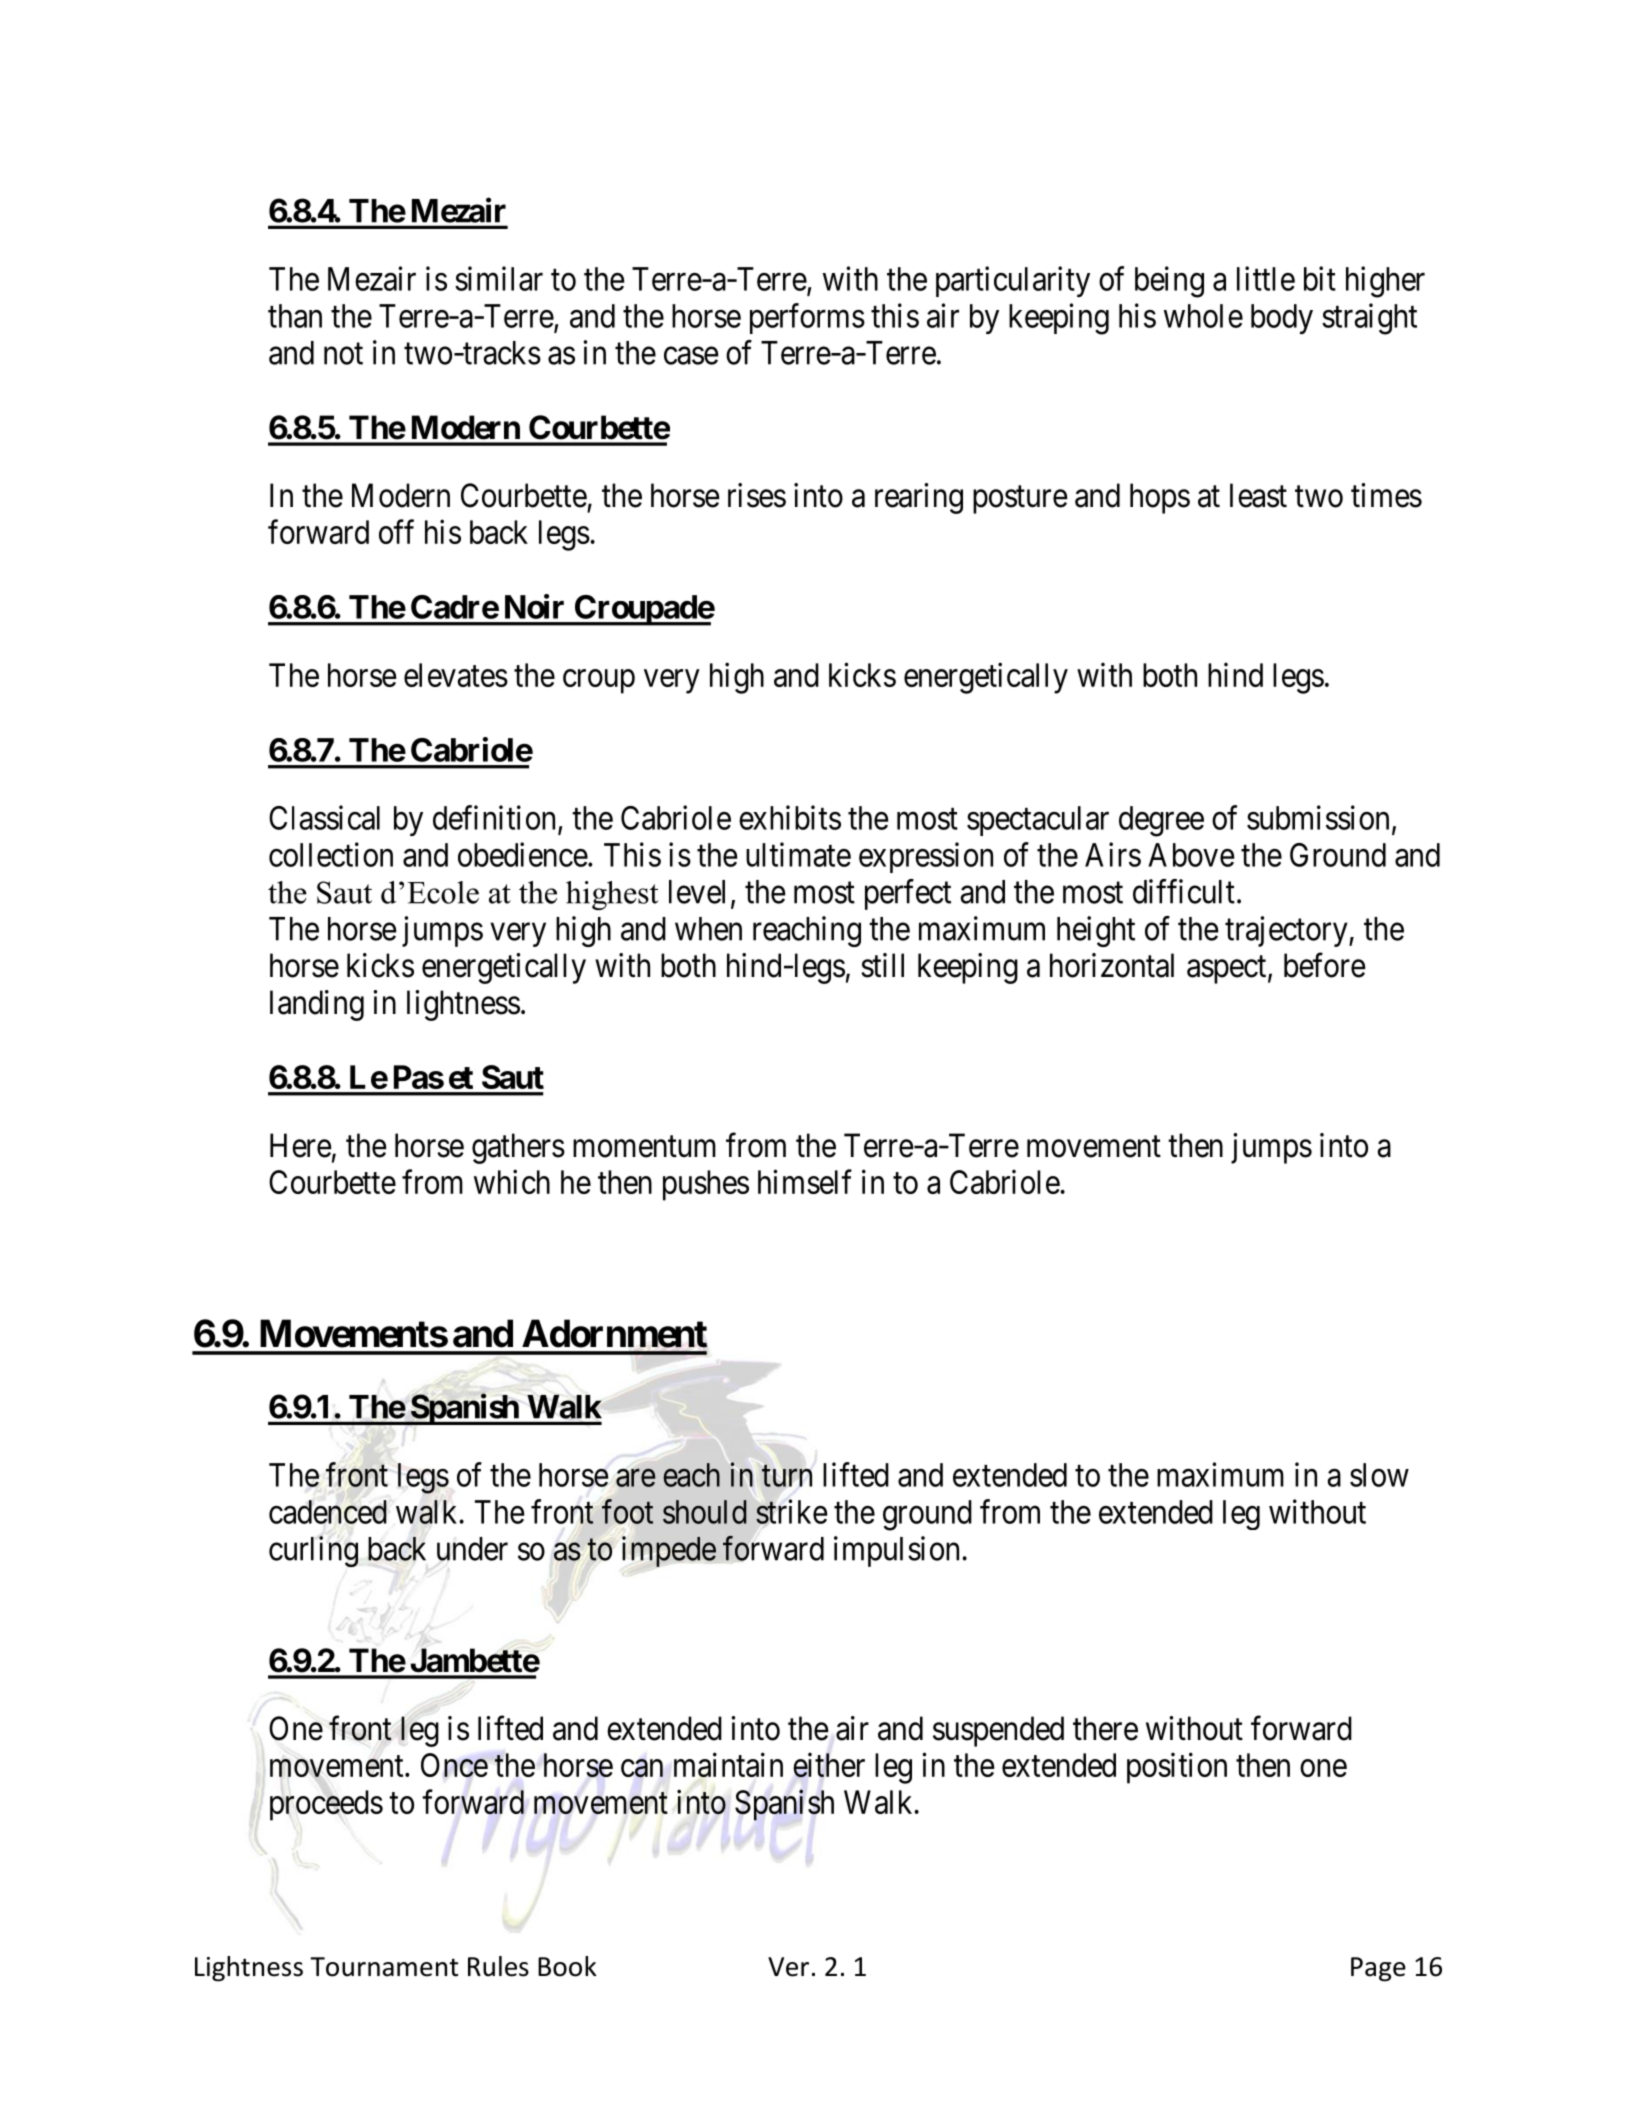 This screenshot has height=2116, width=1635. I want to click on slow, so click(1379, 1475).
